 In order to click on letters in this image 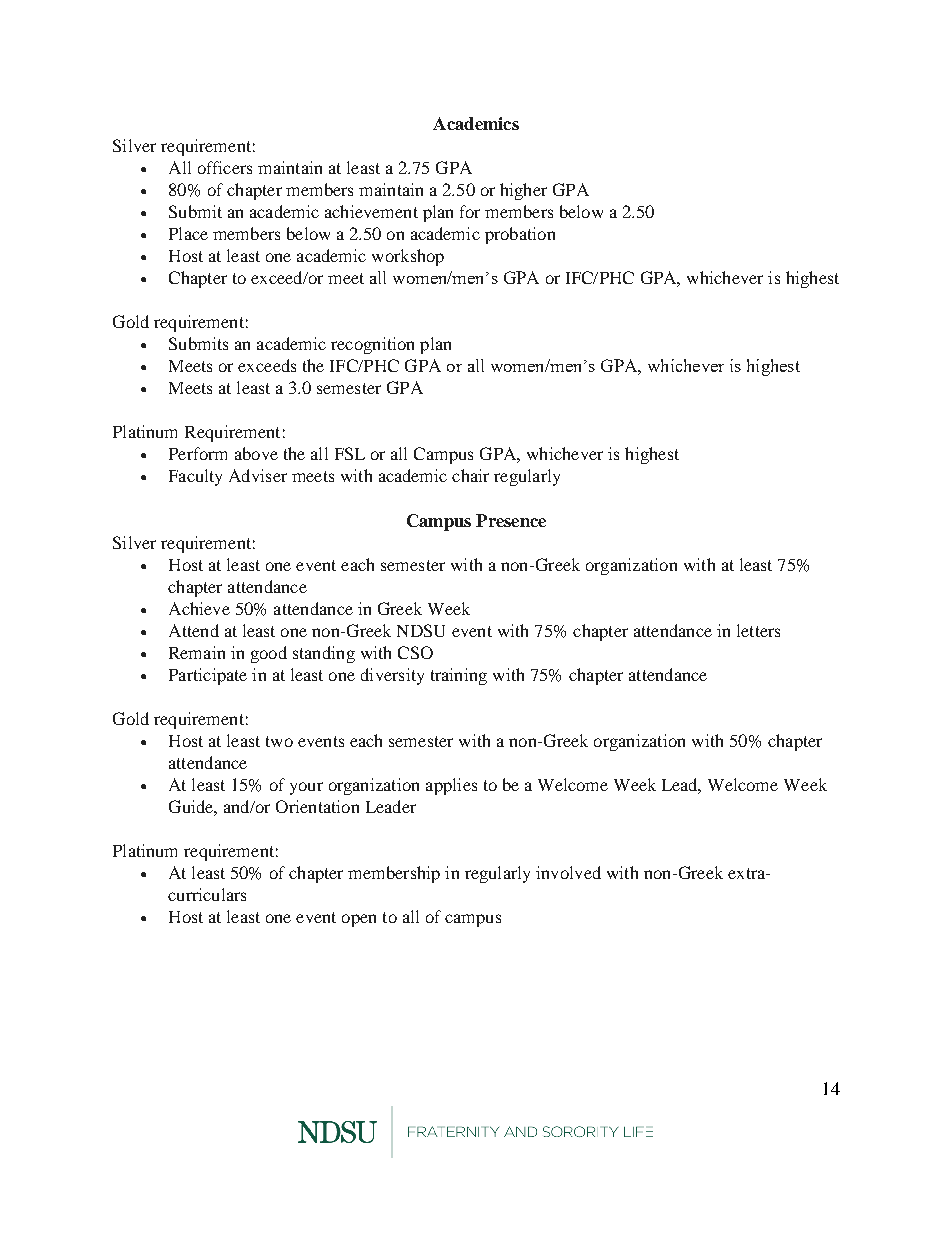, I will do `click(758, 630)`.
